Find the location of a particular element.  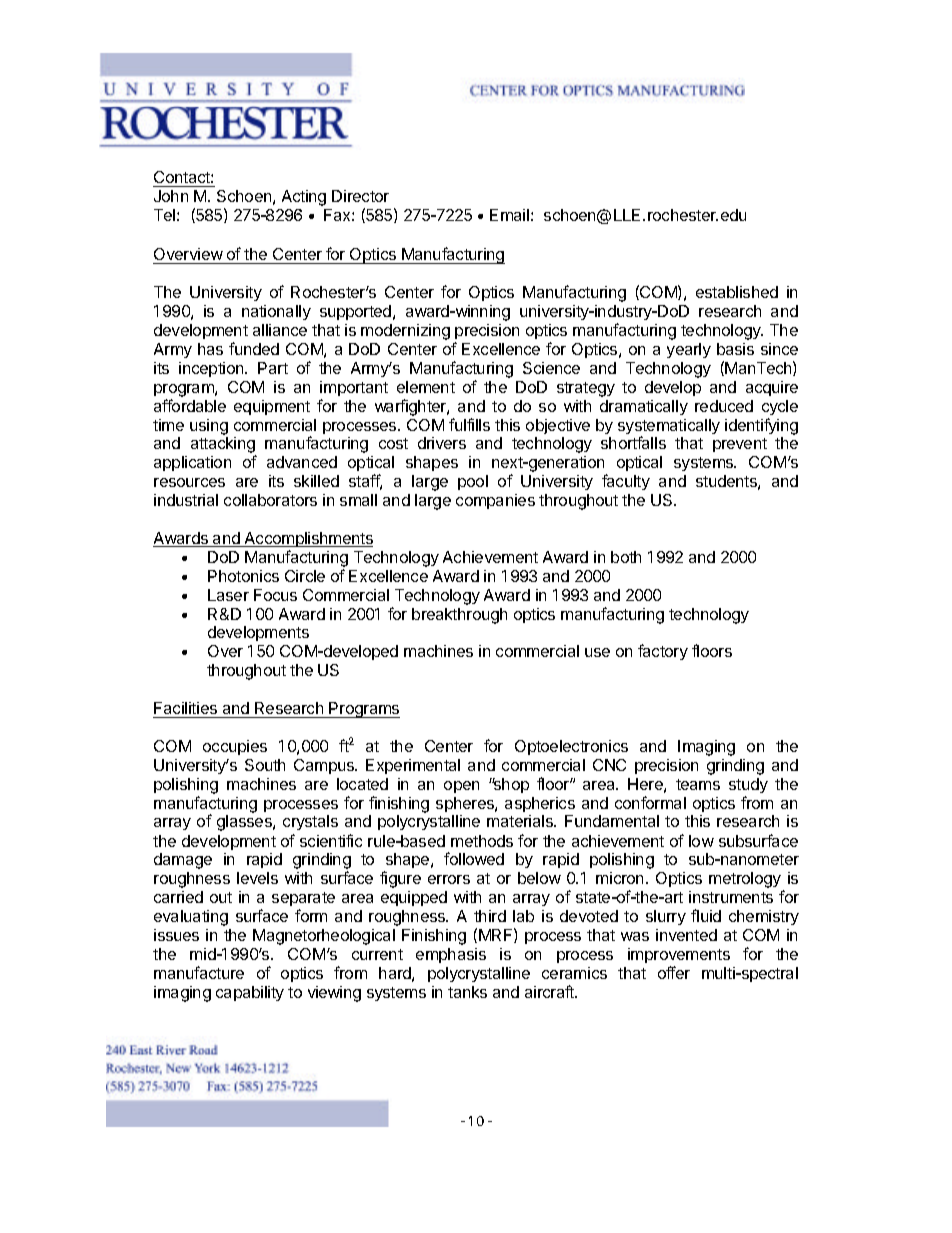

emphasis is located at coordinates (451, 955).
